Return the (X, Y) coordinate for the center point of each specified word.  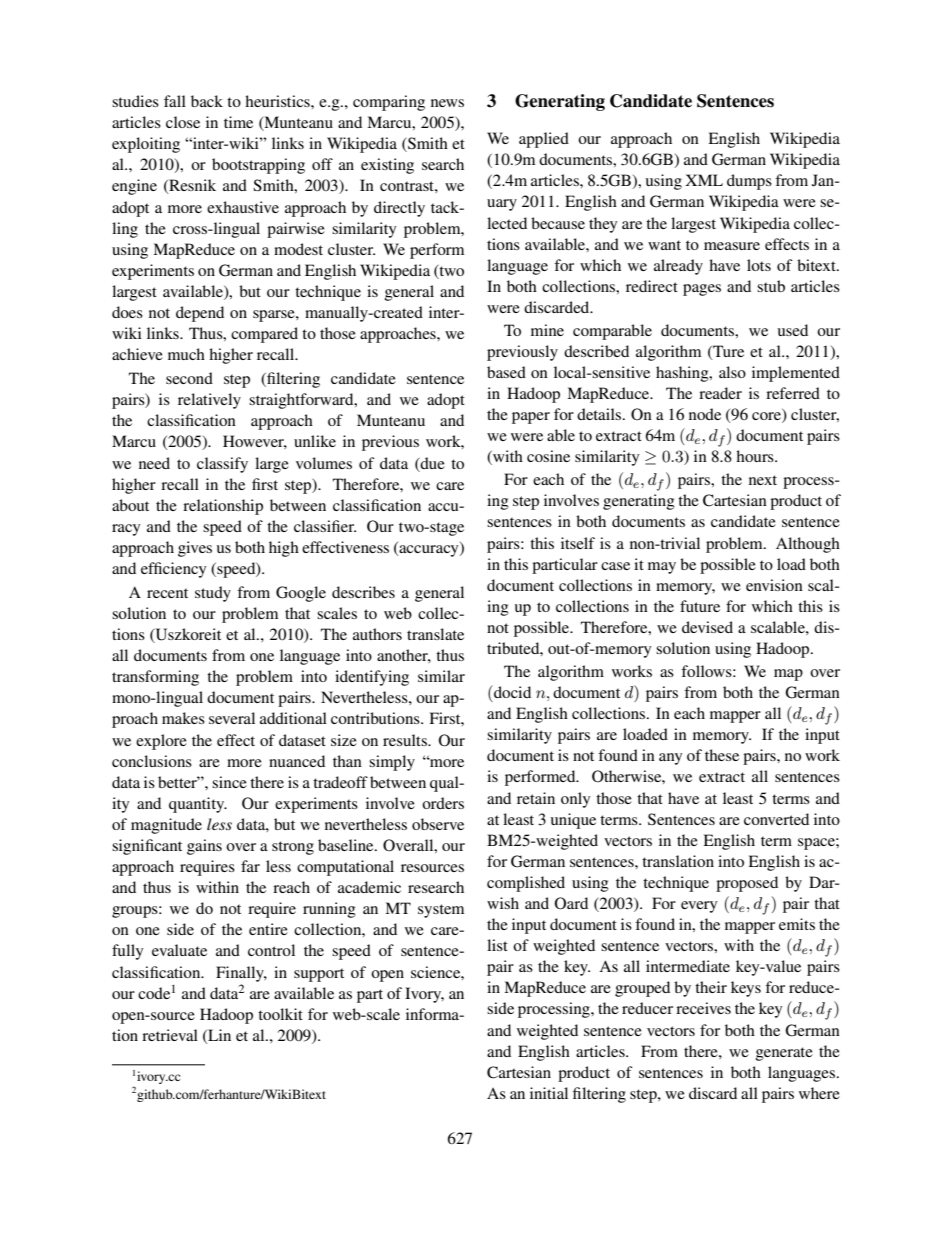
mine (547, 330)
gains (204, 847)
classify (222, 465)
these (722, 755)
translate (435, 634)
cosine (548, 456)
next (763, 480)
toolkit (280, 1014)
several (232, 718)
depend (200, 314)
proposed (747, 884)
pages (702, 290)
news (447, 103)
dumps (749, 182)
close (183, 122)
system (441, 911)
